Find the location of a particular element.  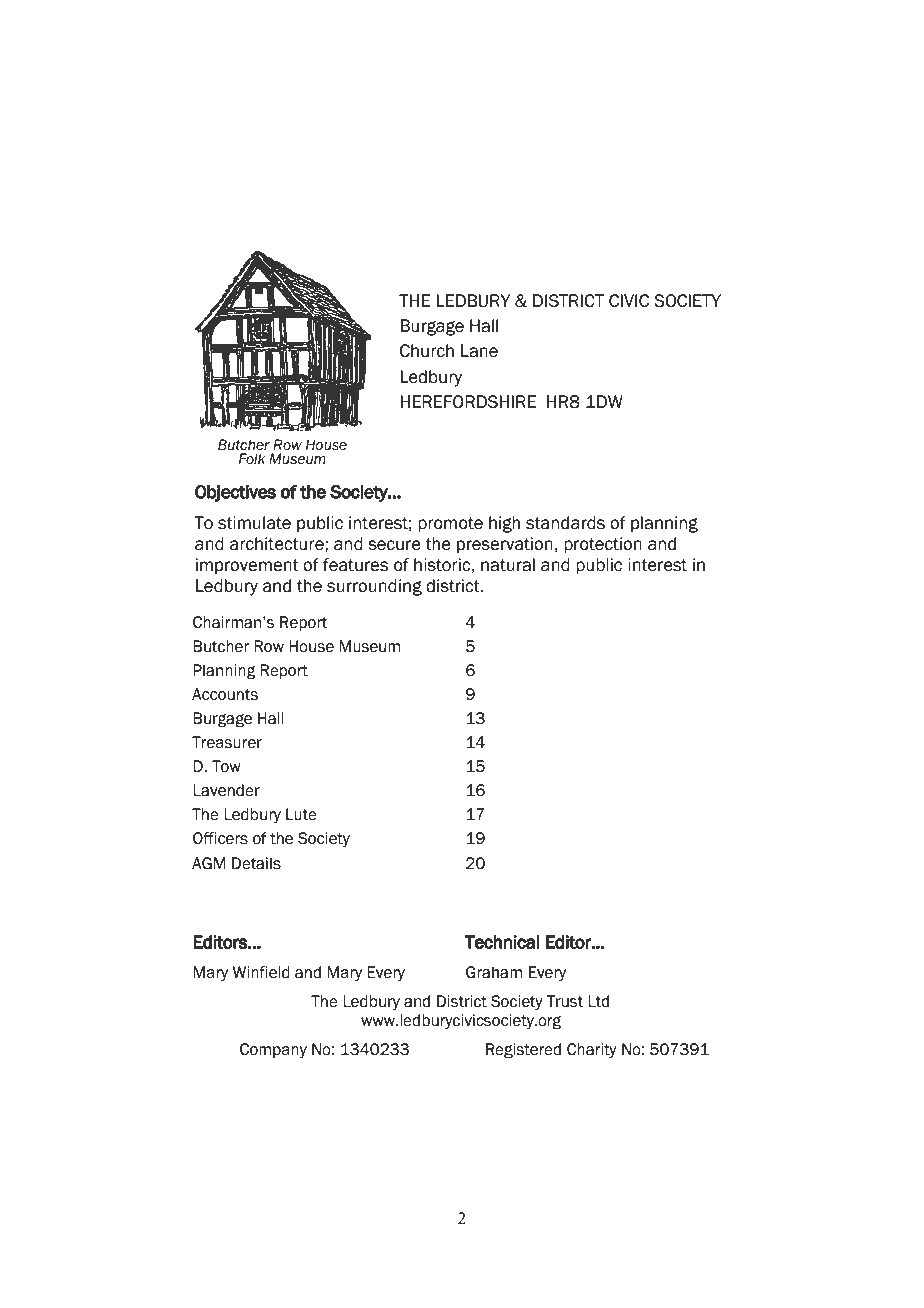

Technical is located at coordinates (502, 942).
